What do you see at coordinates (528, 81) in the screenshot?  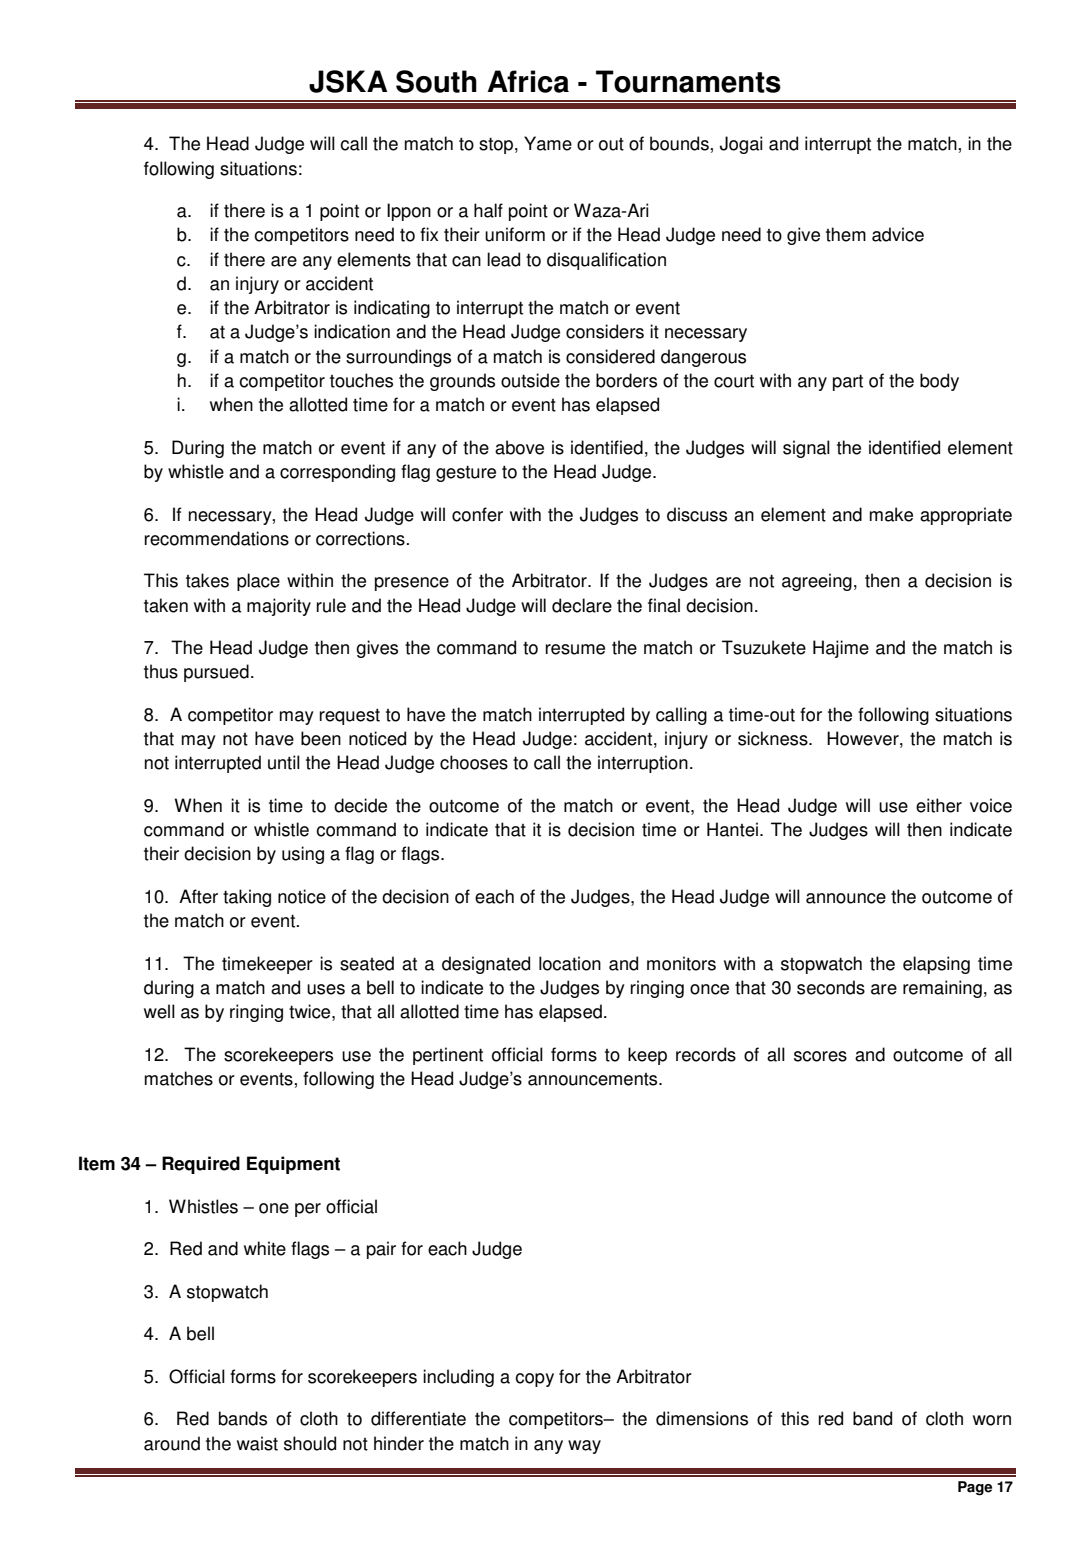 I see `Africa` at bounding box center [528, 81].
